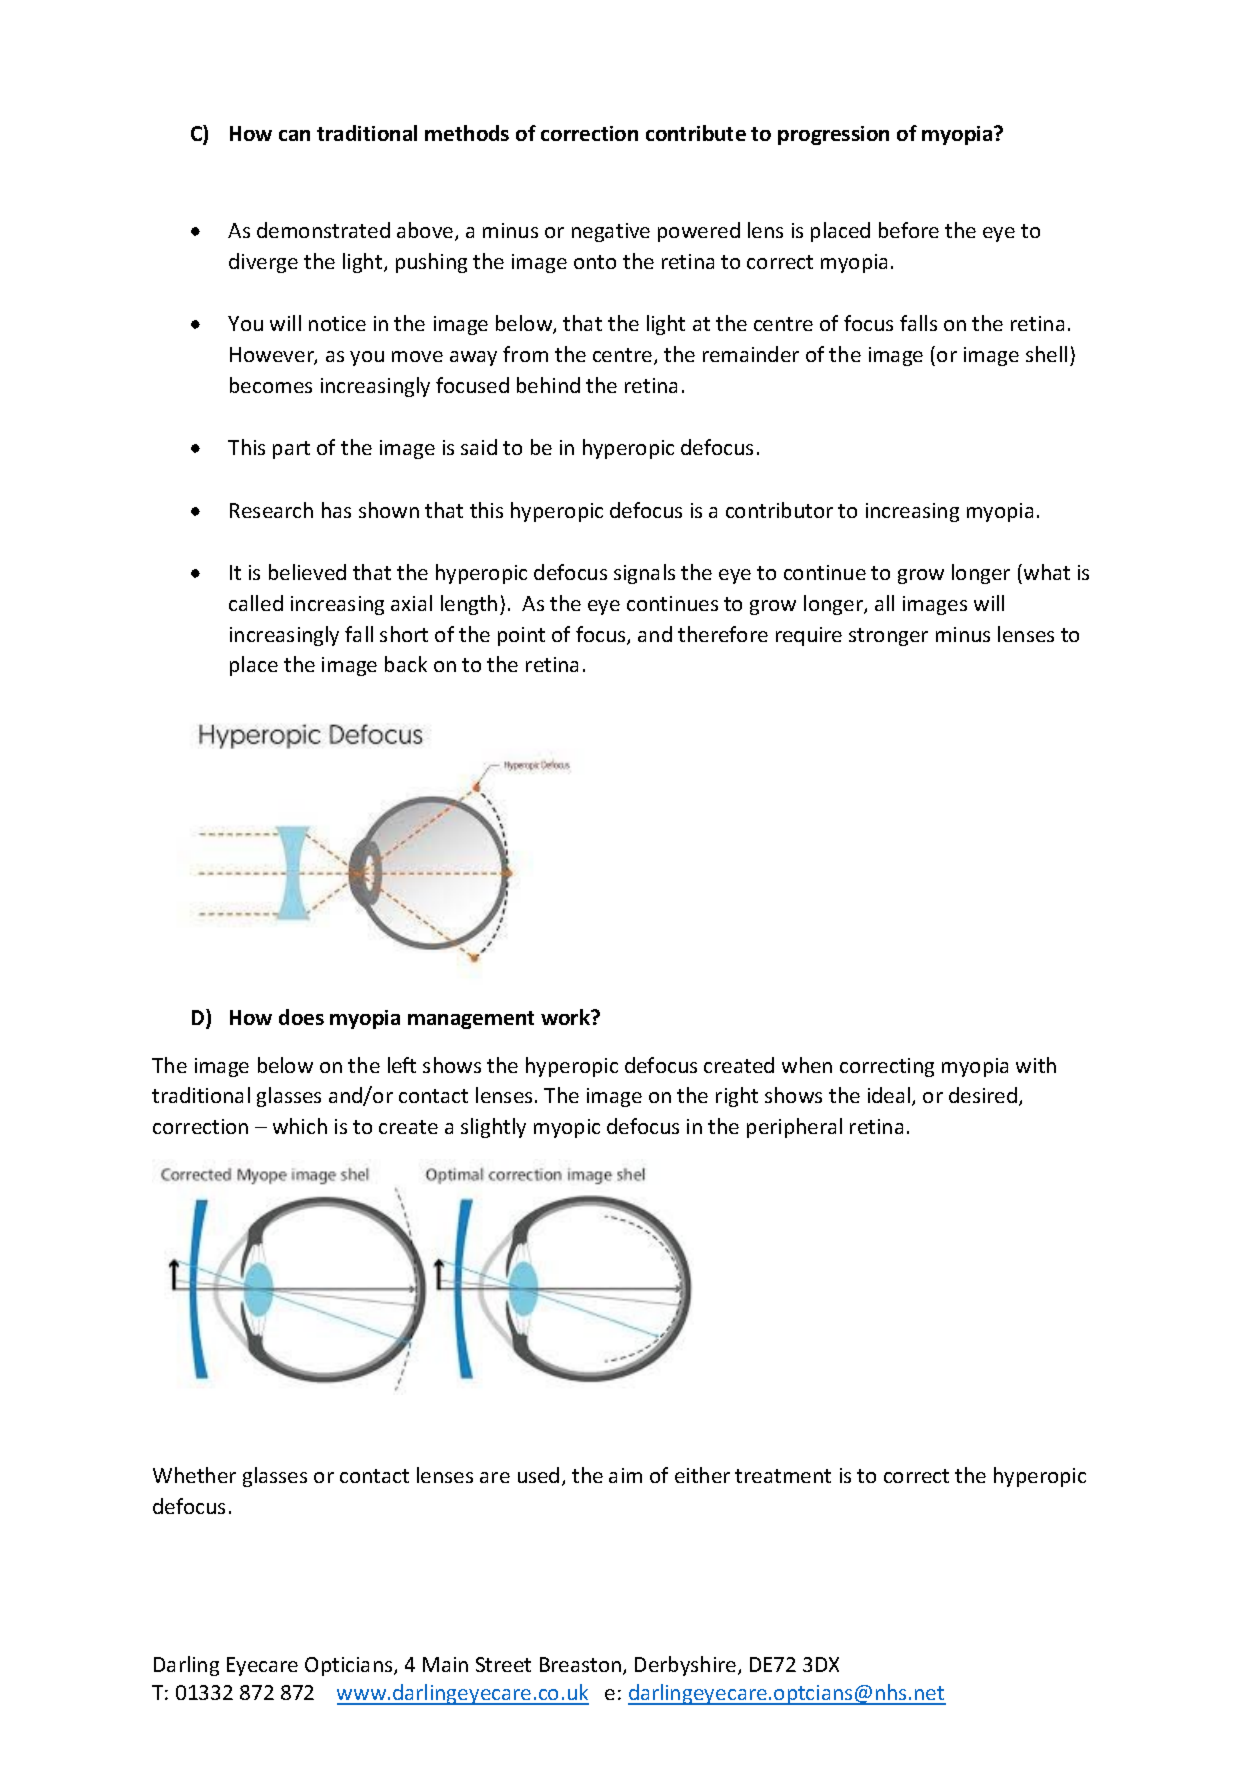 The width and height of the screenshot is (1260, 1782). Describe the element at coordinates (909, 230) in the screenshot. I see `before` at that location.
